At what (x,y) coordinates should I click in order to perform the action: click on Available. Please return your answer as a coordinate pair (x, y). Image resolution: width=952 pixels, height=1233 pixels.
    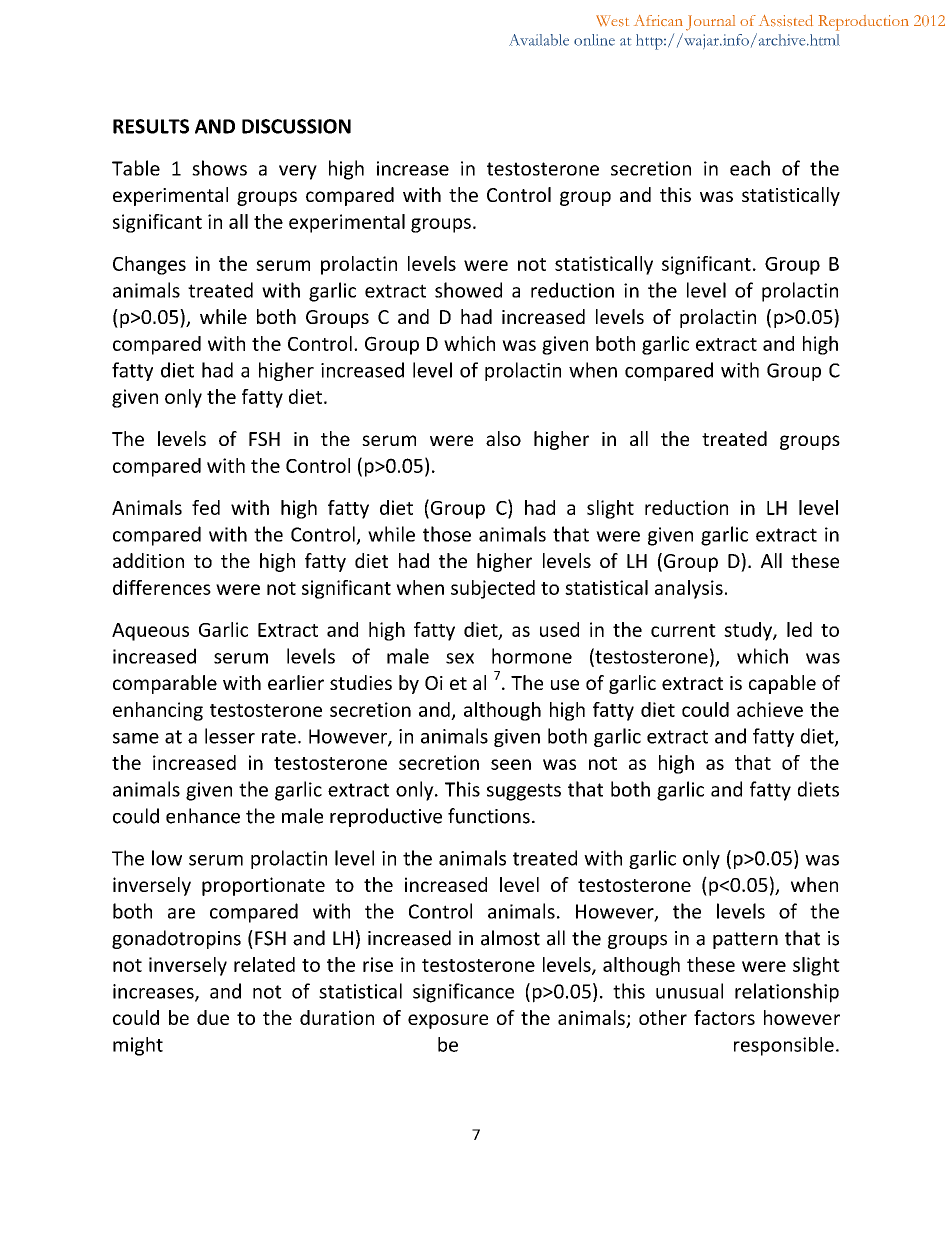
    Looking at the image, I should click on (539, 40).
